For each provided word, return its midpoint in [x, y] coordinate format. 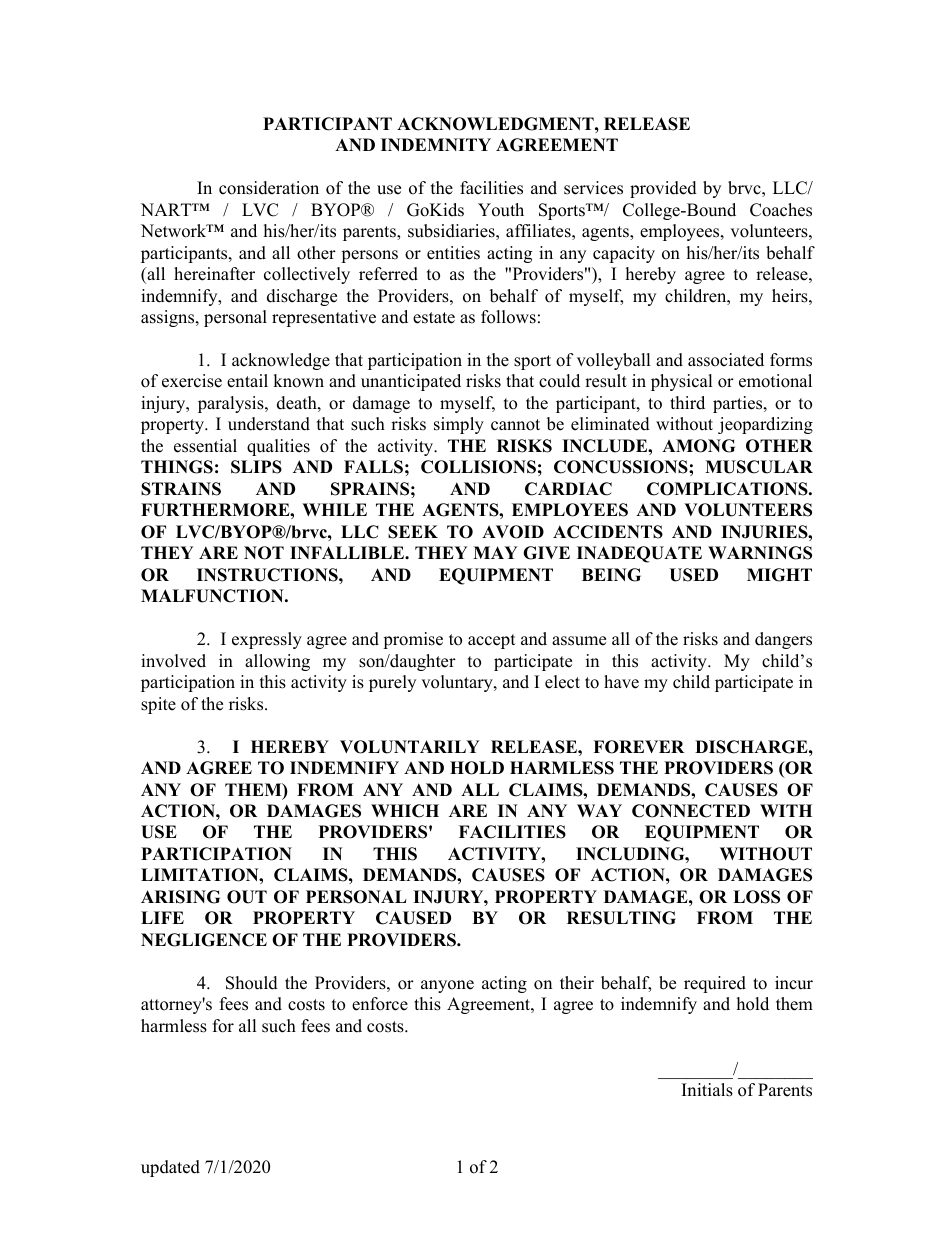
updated [170, 1168]
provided [663, 189]
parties [739, 404]
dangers [783, 640]
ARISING [180, 897]
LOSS [756, 897]
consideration [269, 188]
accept [492, 641]
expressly [267, 640]
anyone [447, 986]
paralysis [232, 404]
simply [459, 425]
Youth [501, 210]
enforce [380, 1004]
